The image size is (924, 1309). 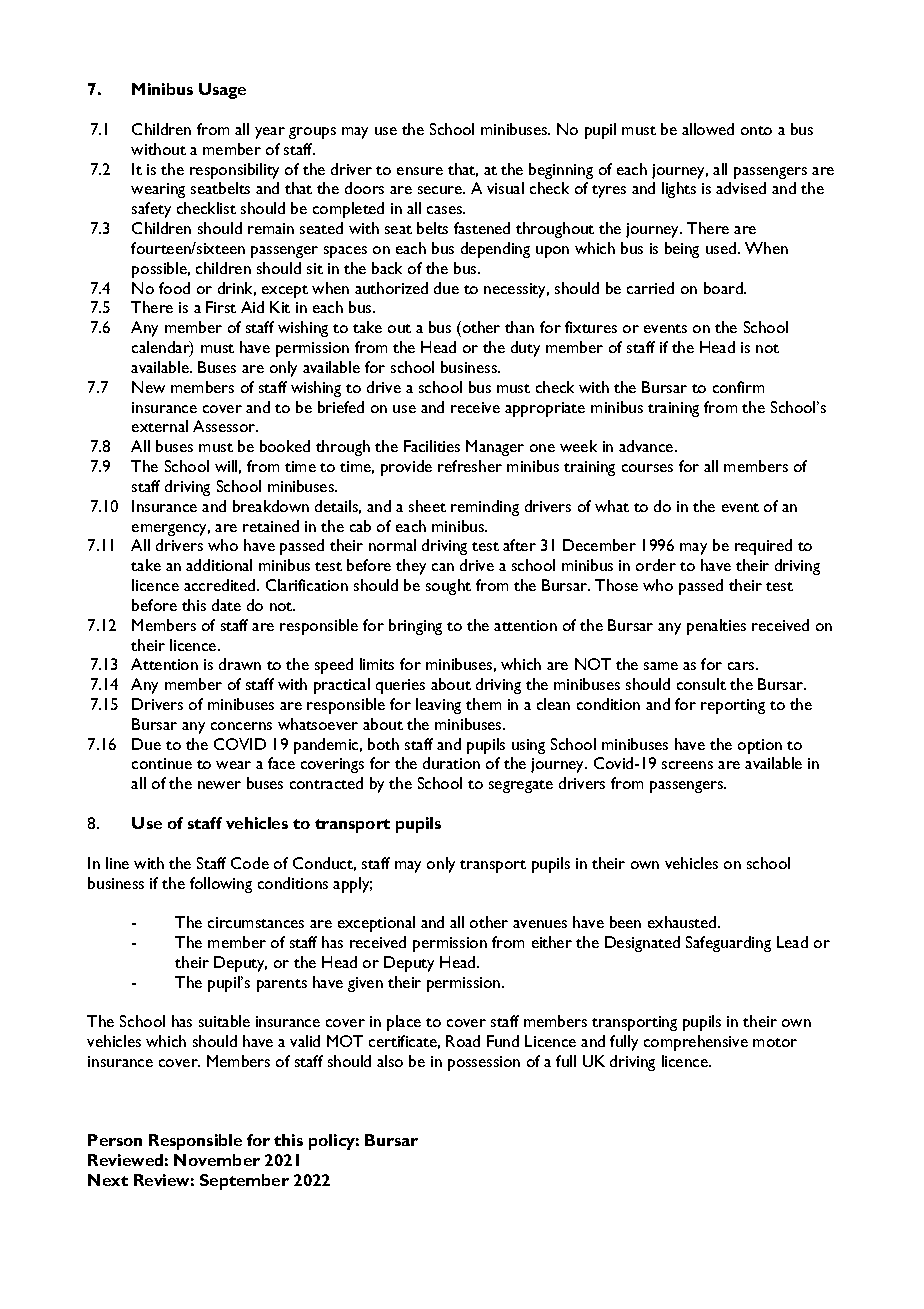 I want to click on Usage, so click(x=222, y=91).
